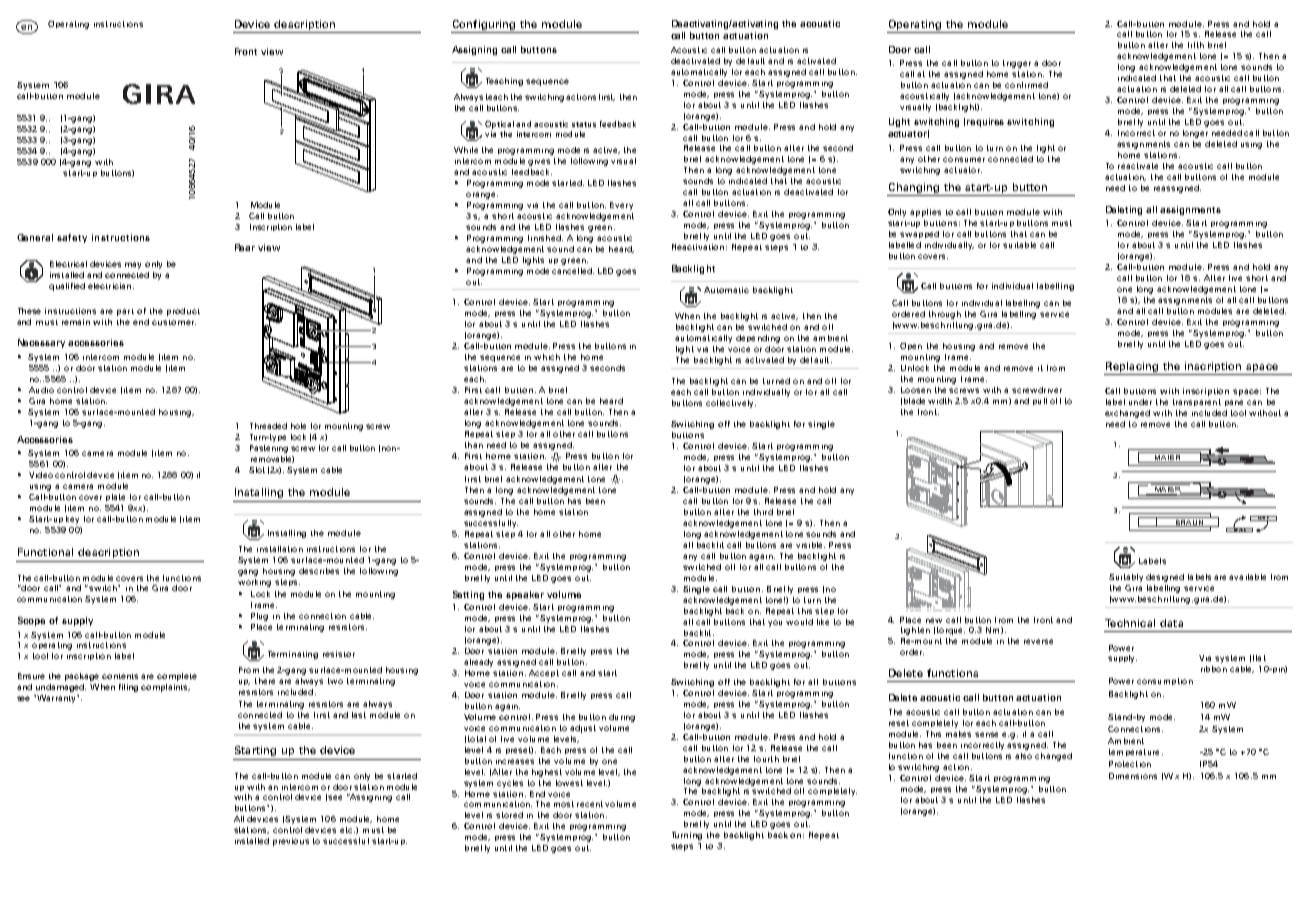 Image resolution: width=1307 pixels, height=924 pixels. I want to click on trigger, so click(1017, 64).
